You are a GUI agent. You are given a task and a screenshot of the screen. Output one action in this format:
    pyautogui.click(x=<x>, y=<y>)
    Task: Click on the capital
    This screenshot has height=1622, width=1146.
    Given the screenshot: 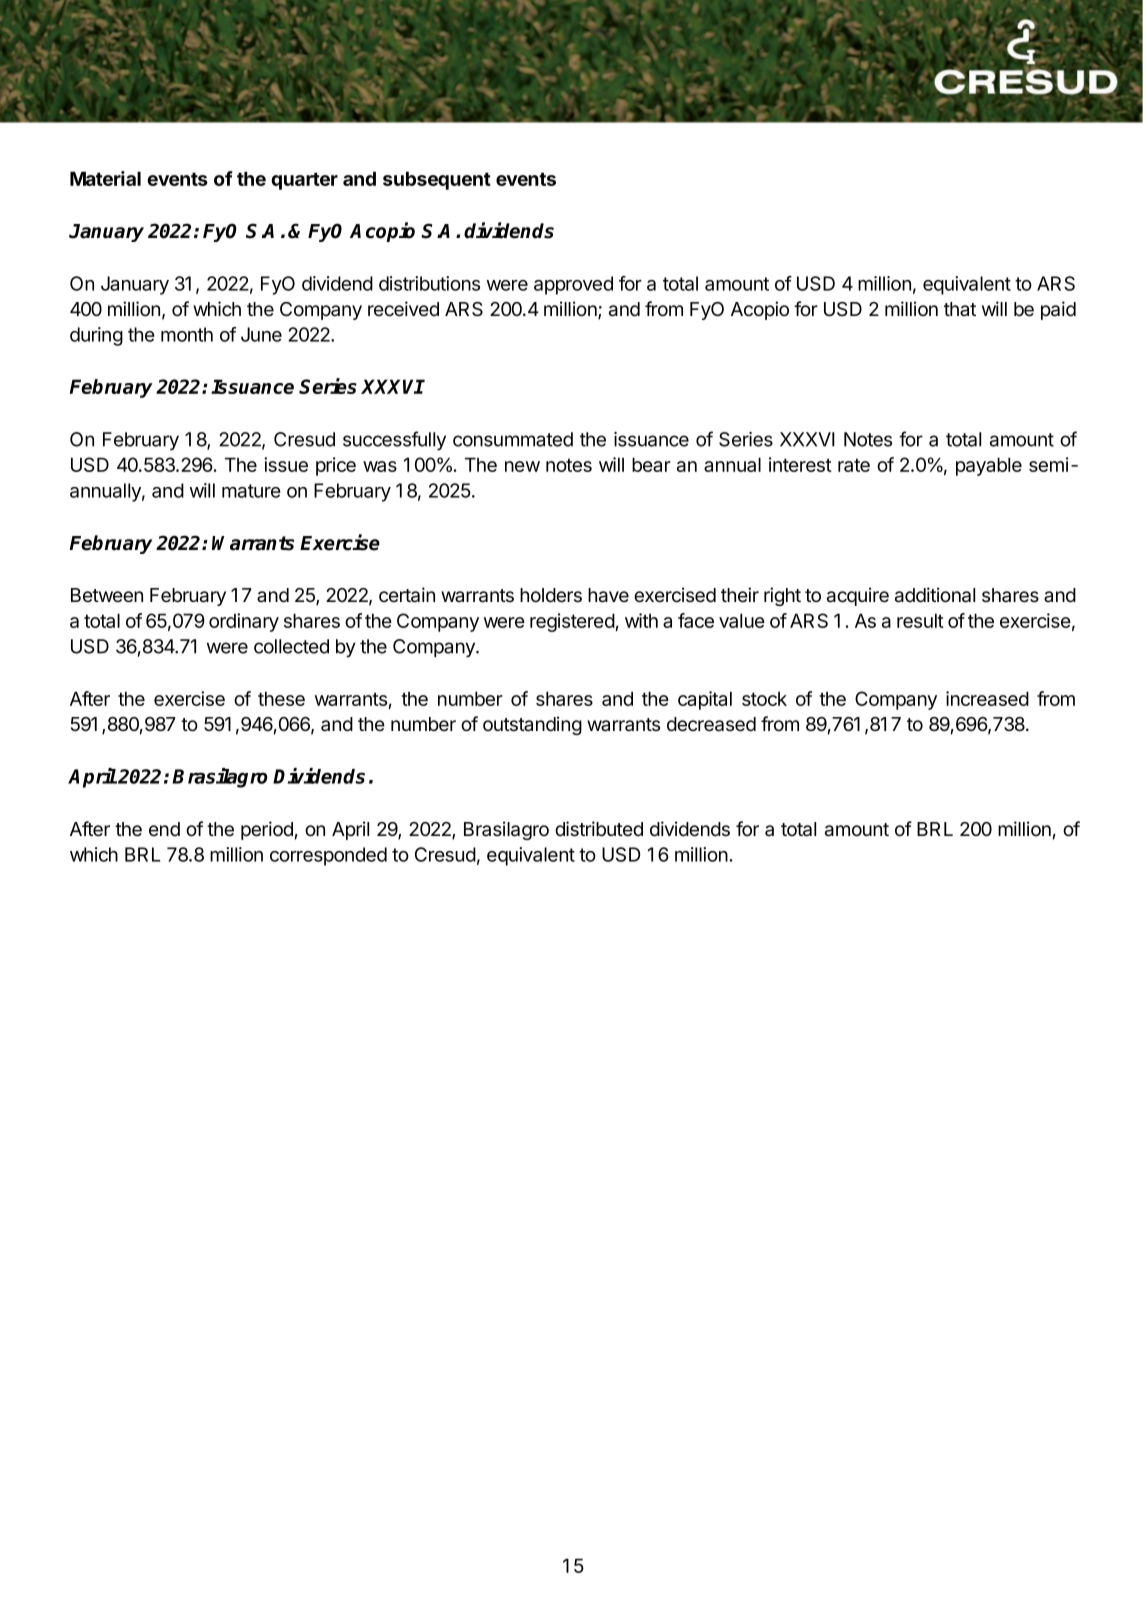 What is the action you would take?
    pyautogui.click(x=705, y=700)
